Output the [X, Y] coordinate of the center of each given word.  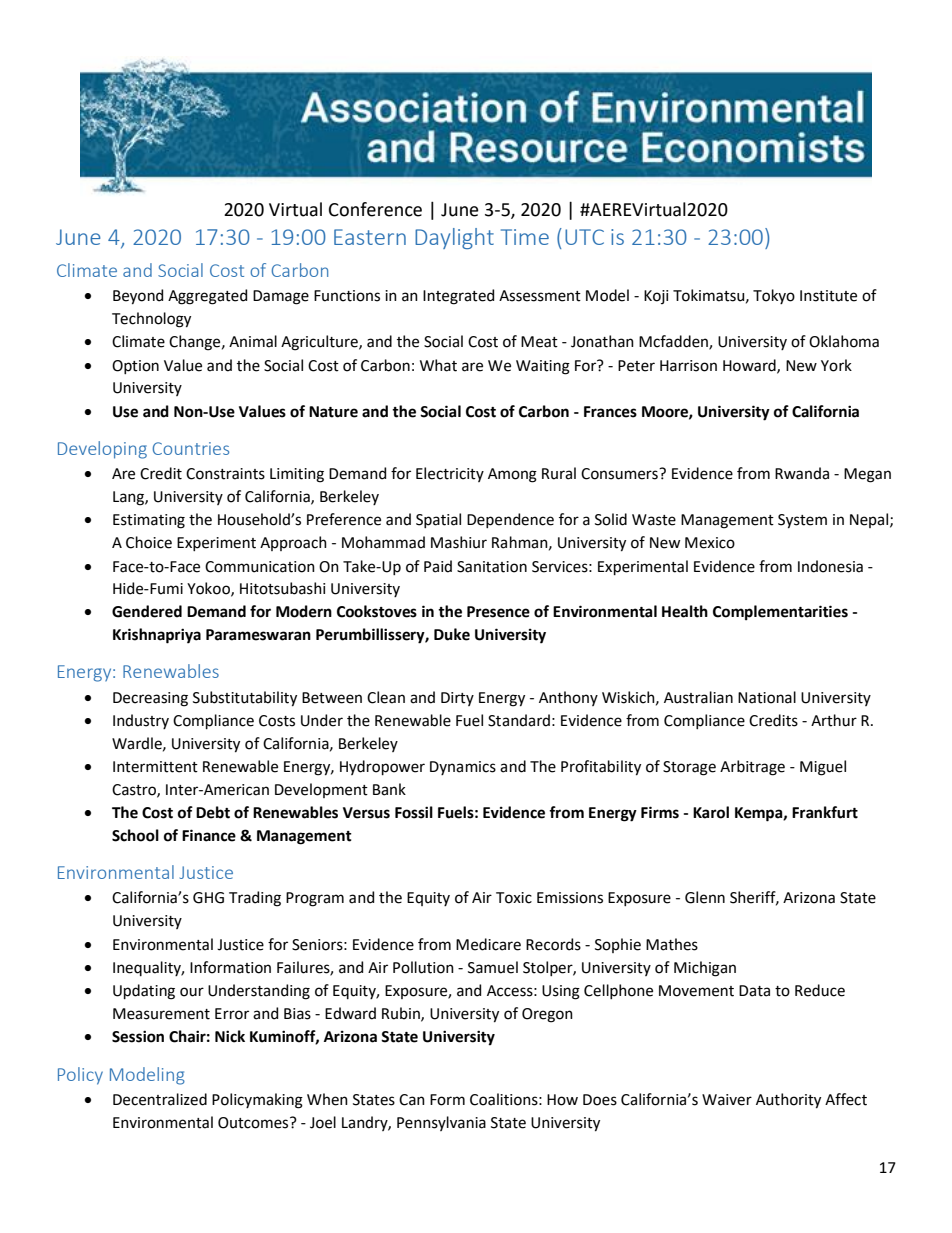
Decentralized [160, 1099]
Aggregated [207, 297]
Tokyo [774, 296]
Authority [788, 1101]
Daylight [454, 238]
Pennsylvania [441, 1123]
